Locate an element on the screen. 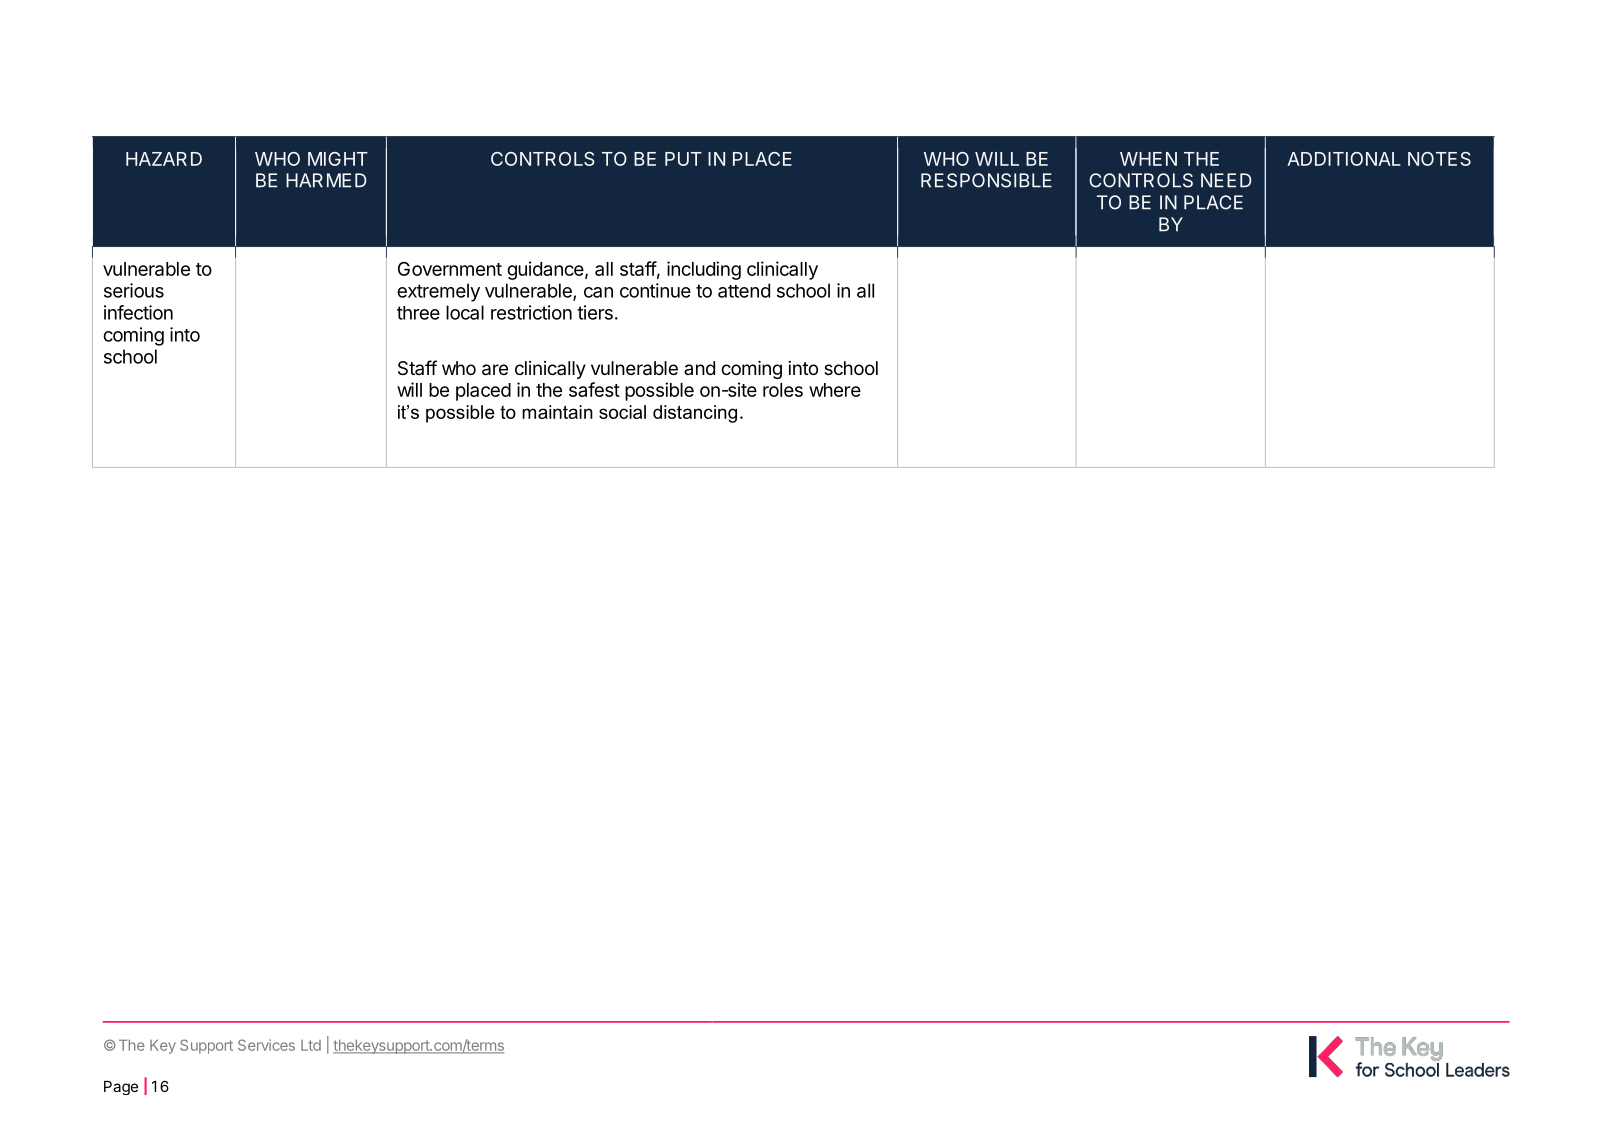 This screenshot has width=1605, height=1134. roles is located at coordinates (783, 390).
